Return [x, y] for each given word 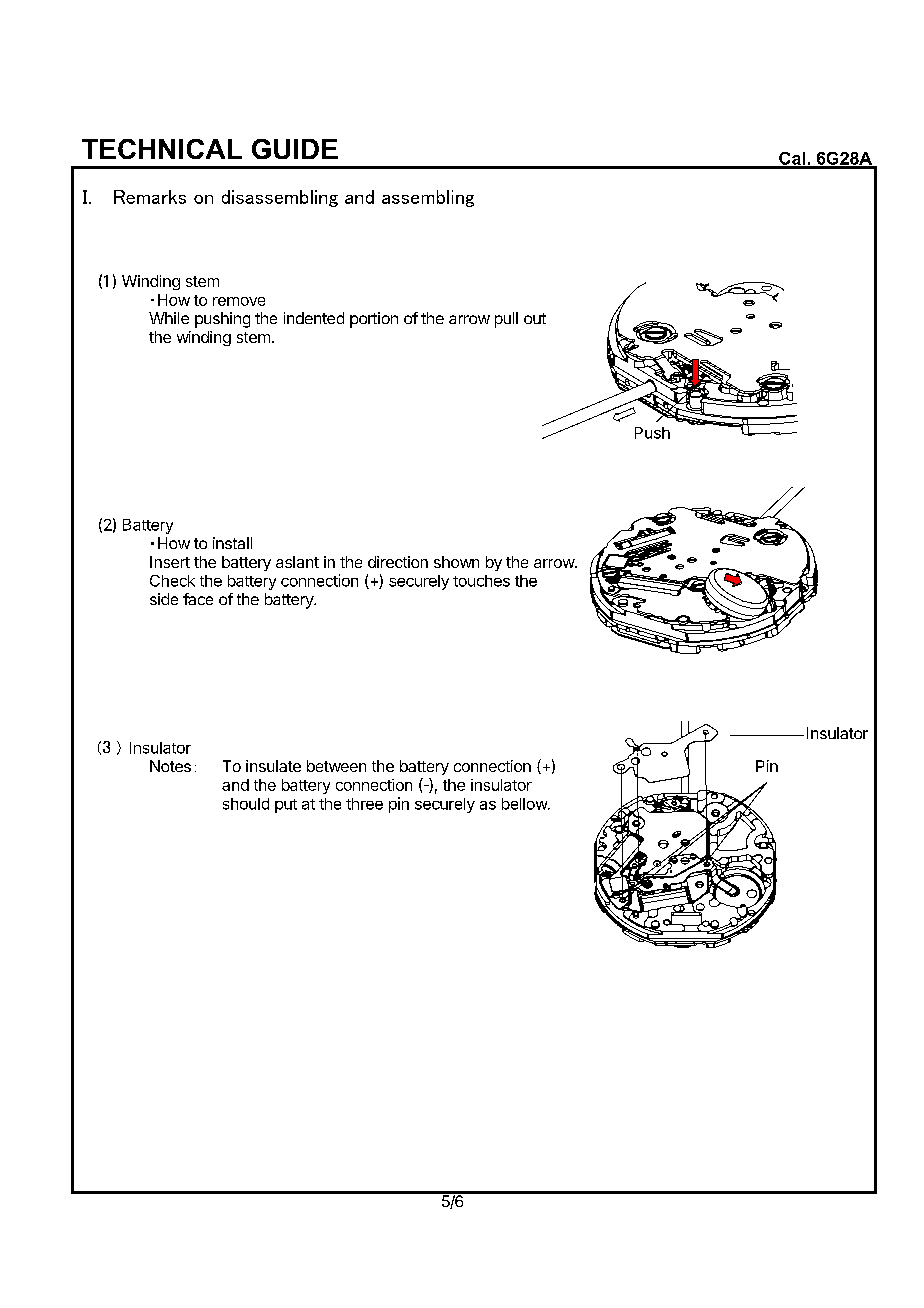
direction [398, 562]
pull [506, 320]
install [232, 543]
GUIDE [295, 149]
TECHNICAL [162, 149]
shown [456, 562]
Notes [170, 766]
